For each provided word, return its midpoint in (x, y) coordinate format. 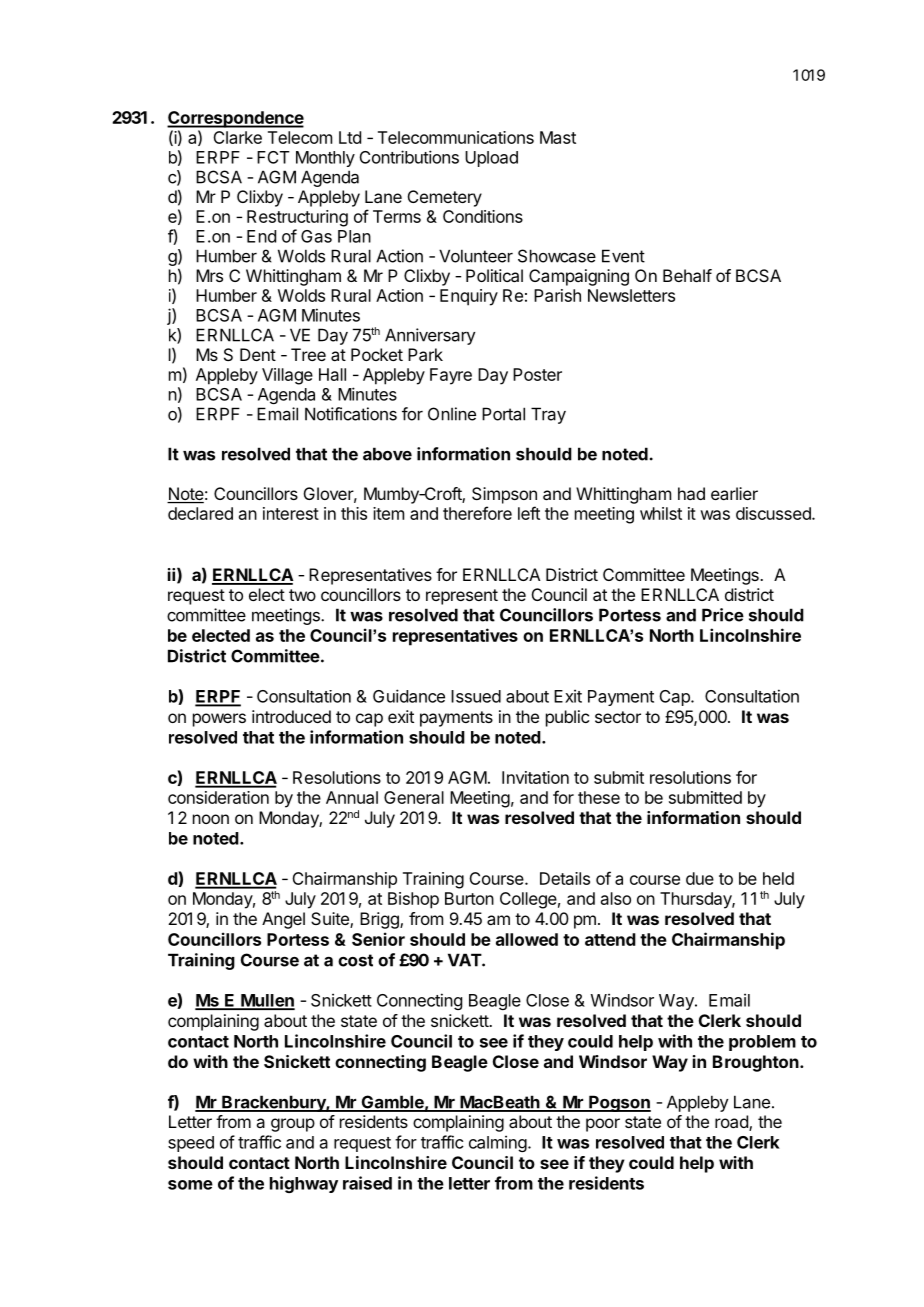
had (691, 493)
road (732, 1123)
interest (291, 513)
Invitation (535, 777)
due (700, 878)
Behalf (687, 275)
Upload (491, 159)
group (293, 1125)
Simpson (504, 495)
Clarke (237, 137)
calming (498, 1143)
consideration (218, 797)
